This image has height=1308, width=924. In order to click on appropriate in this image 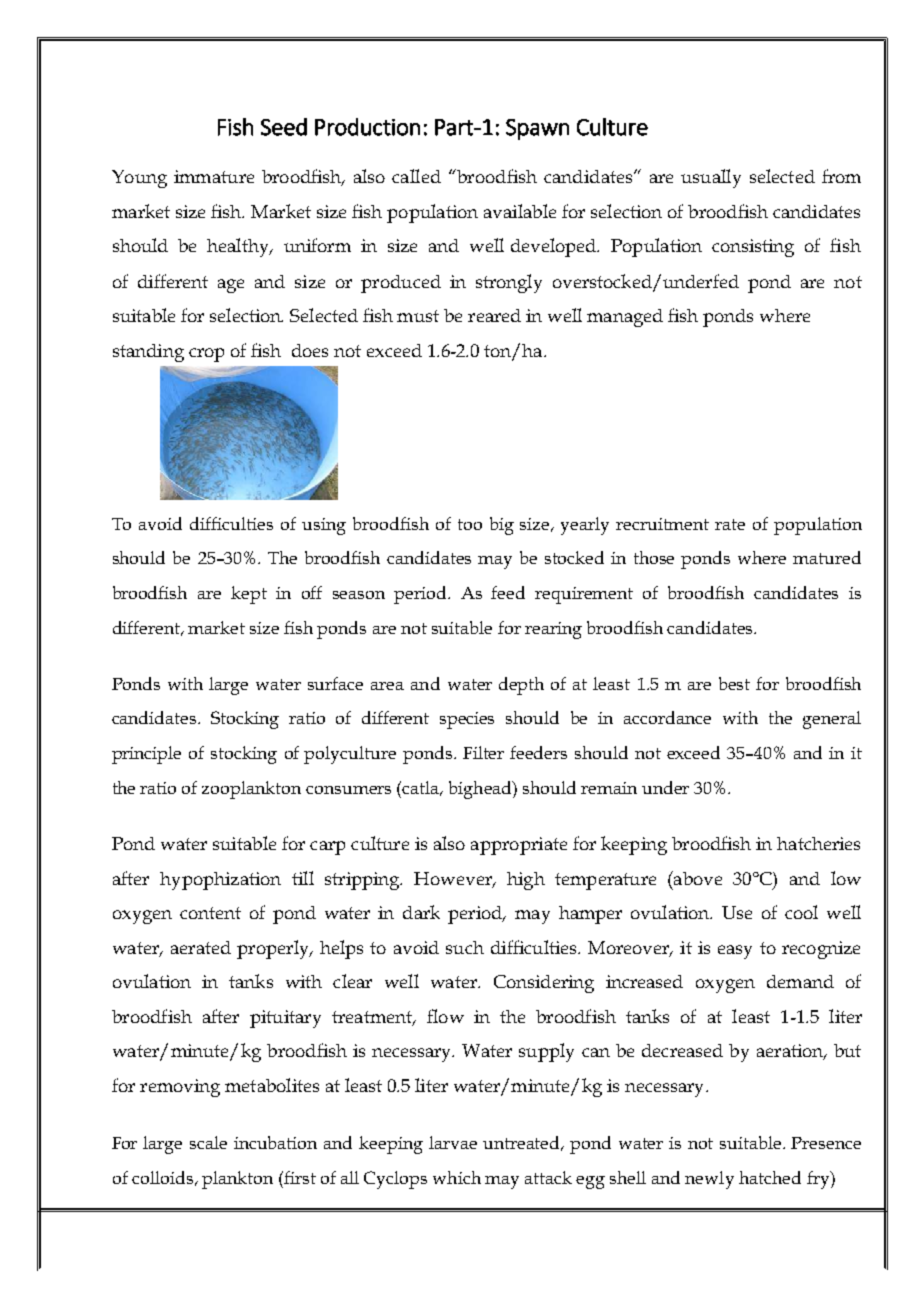, I will do `click(519, 846)`.
